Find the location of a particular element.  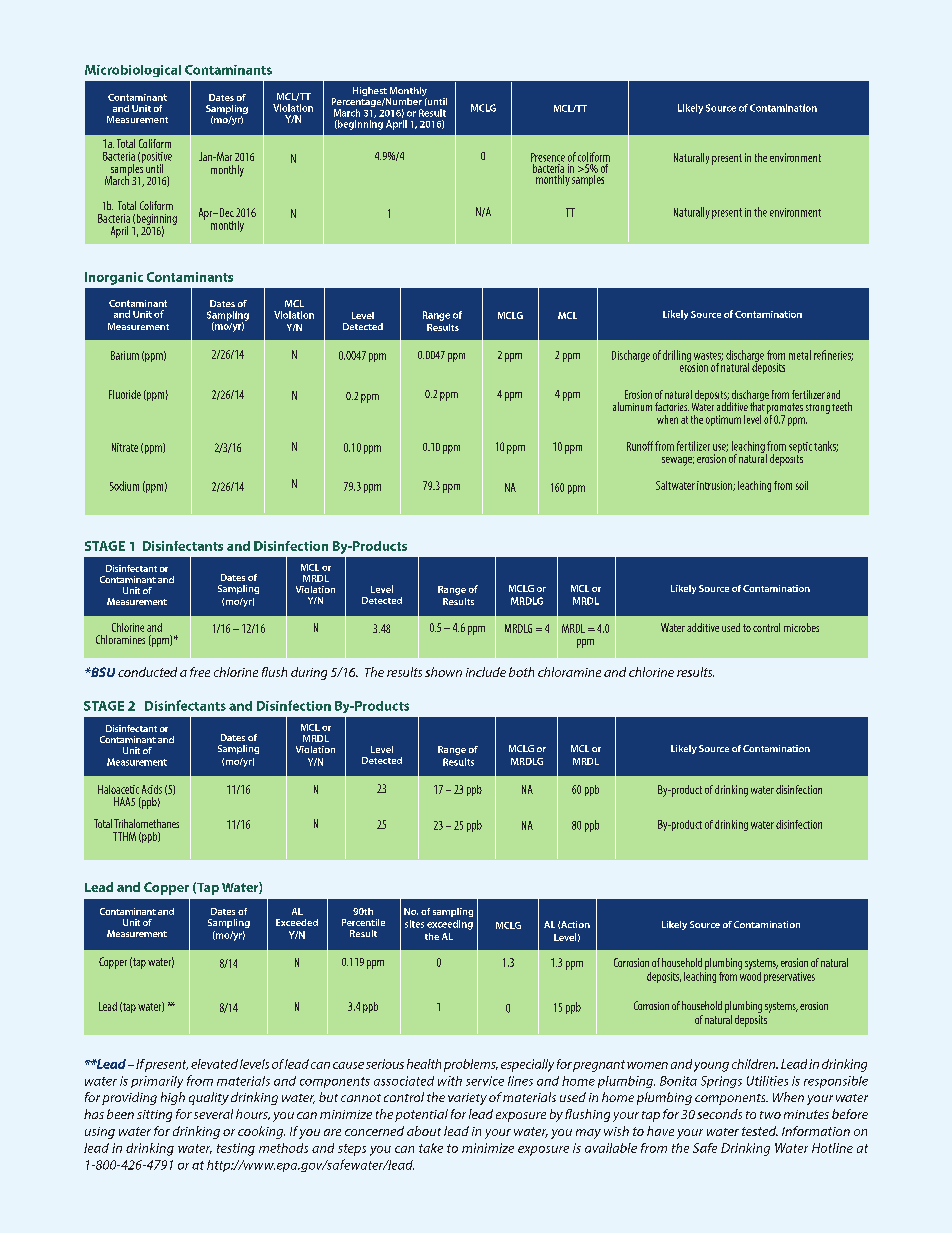

septic is located at coordinates (800, 447).
